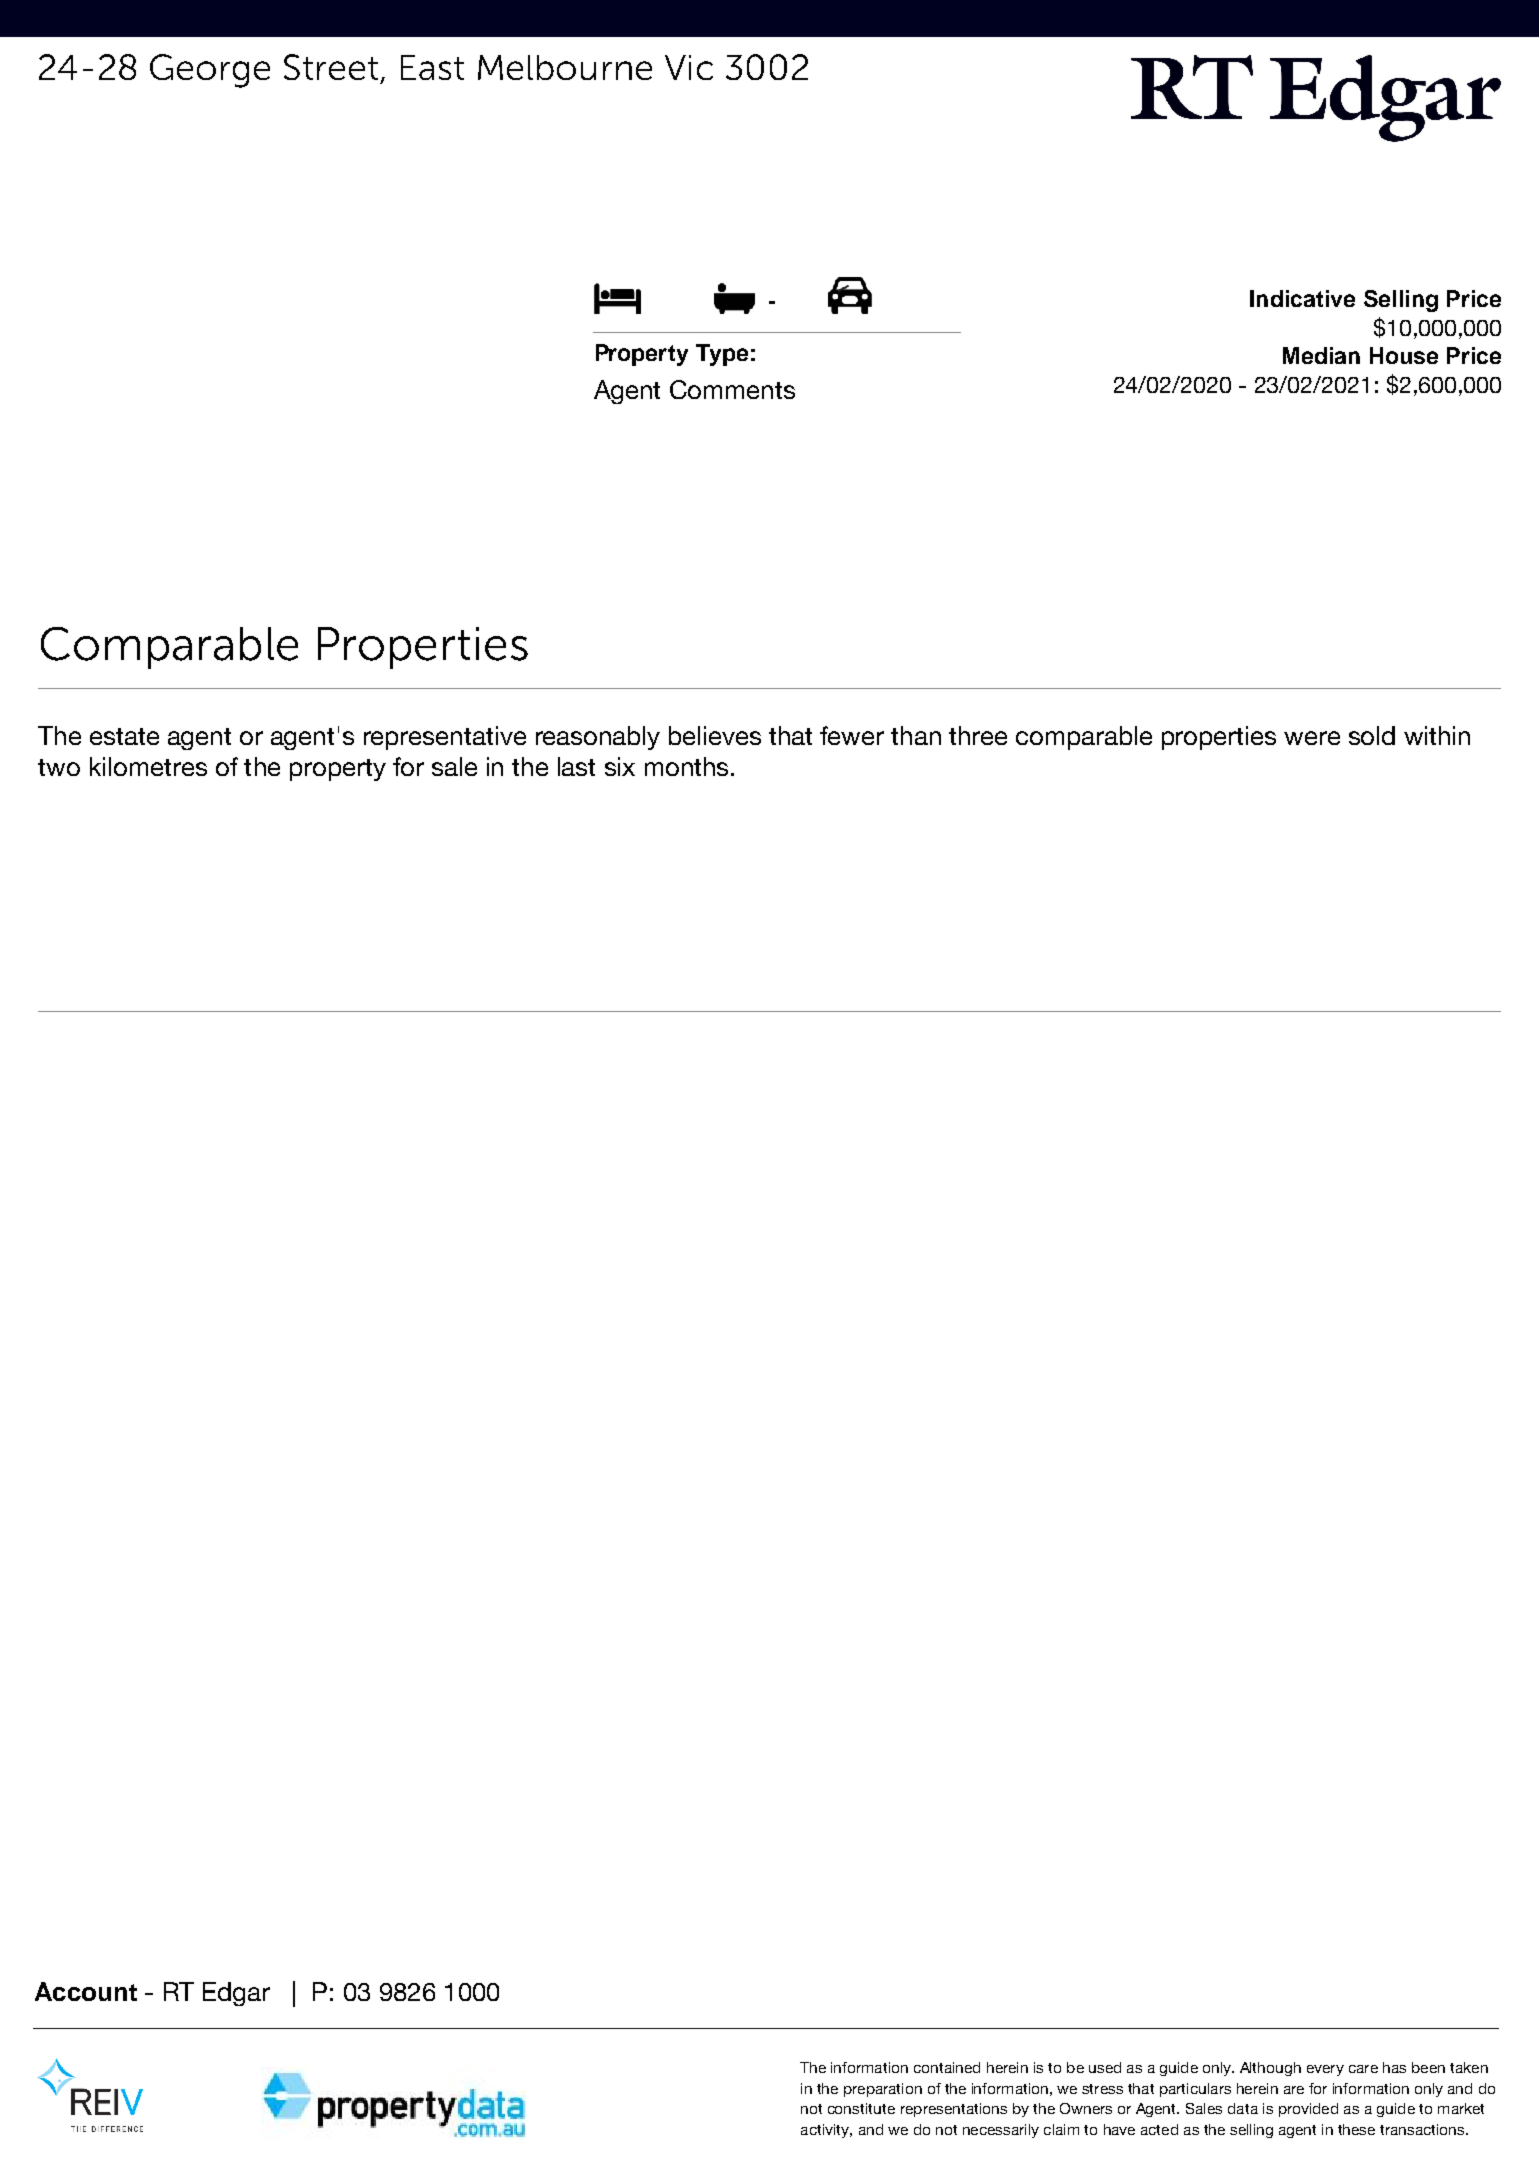 The width and height of the image is (1539, 2177). I want to click on activity, so click(826, 2131).
